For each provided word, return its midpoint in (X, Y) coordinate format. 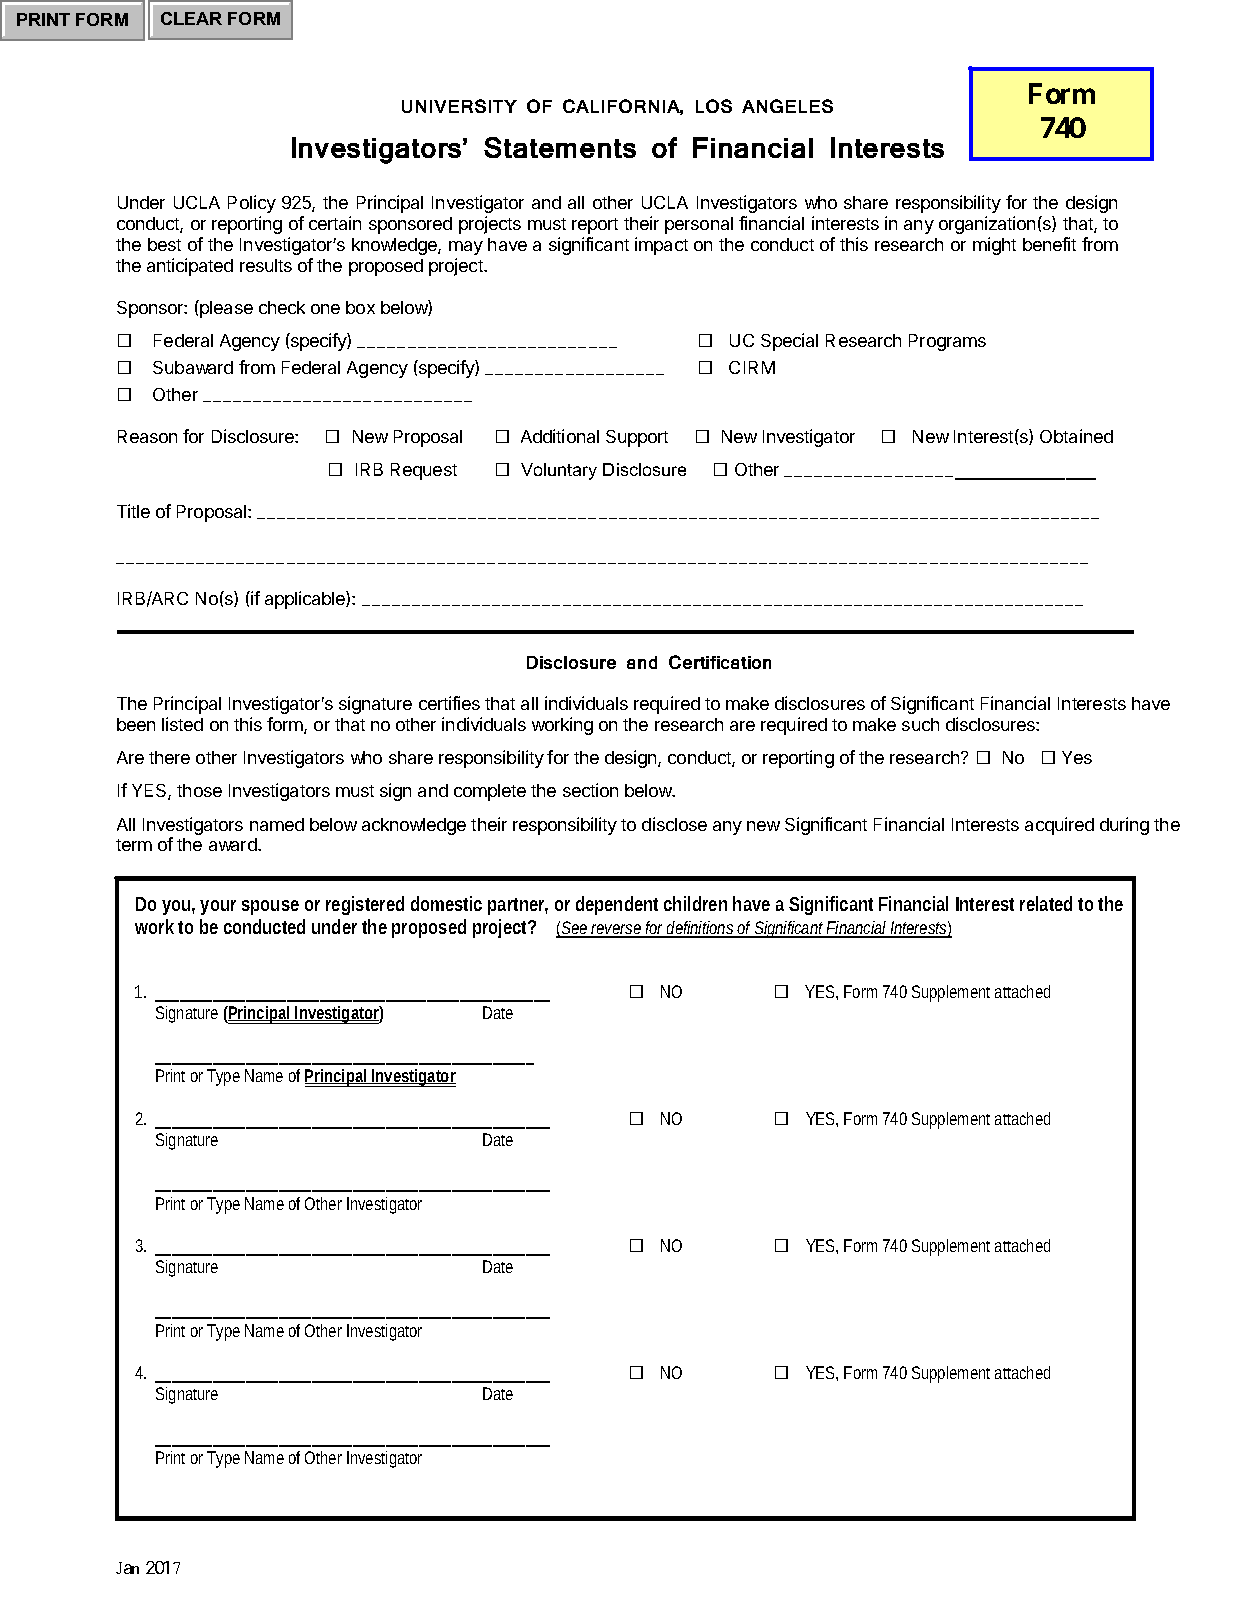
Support (637, 438)
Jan (127, 1568)
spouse (270, 907)
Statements (560, 147)
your (218, 907)
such (920, 724)
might (994, 246)
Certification (720, 662)
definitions (701, 929)
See (575, 929)
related (1046, 903)
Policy (252, 204)
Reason (147, 436)
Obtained (1076, 436)
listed (182, 724)
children (695, 903)
